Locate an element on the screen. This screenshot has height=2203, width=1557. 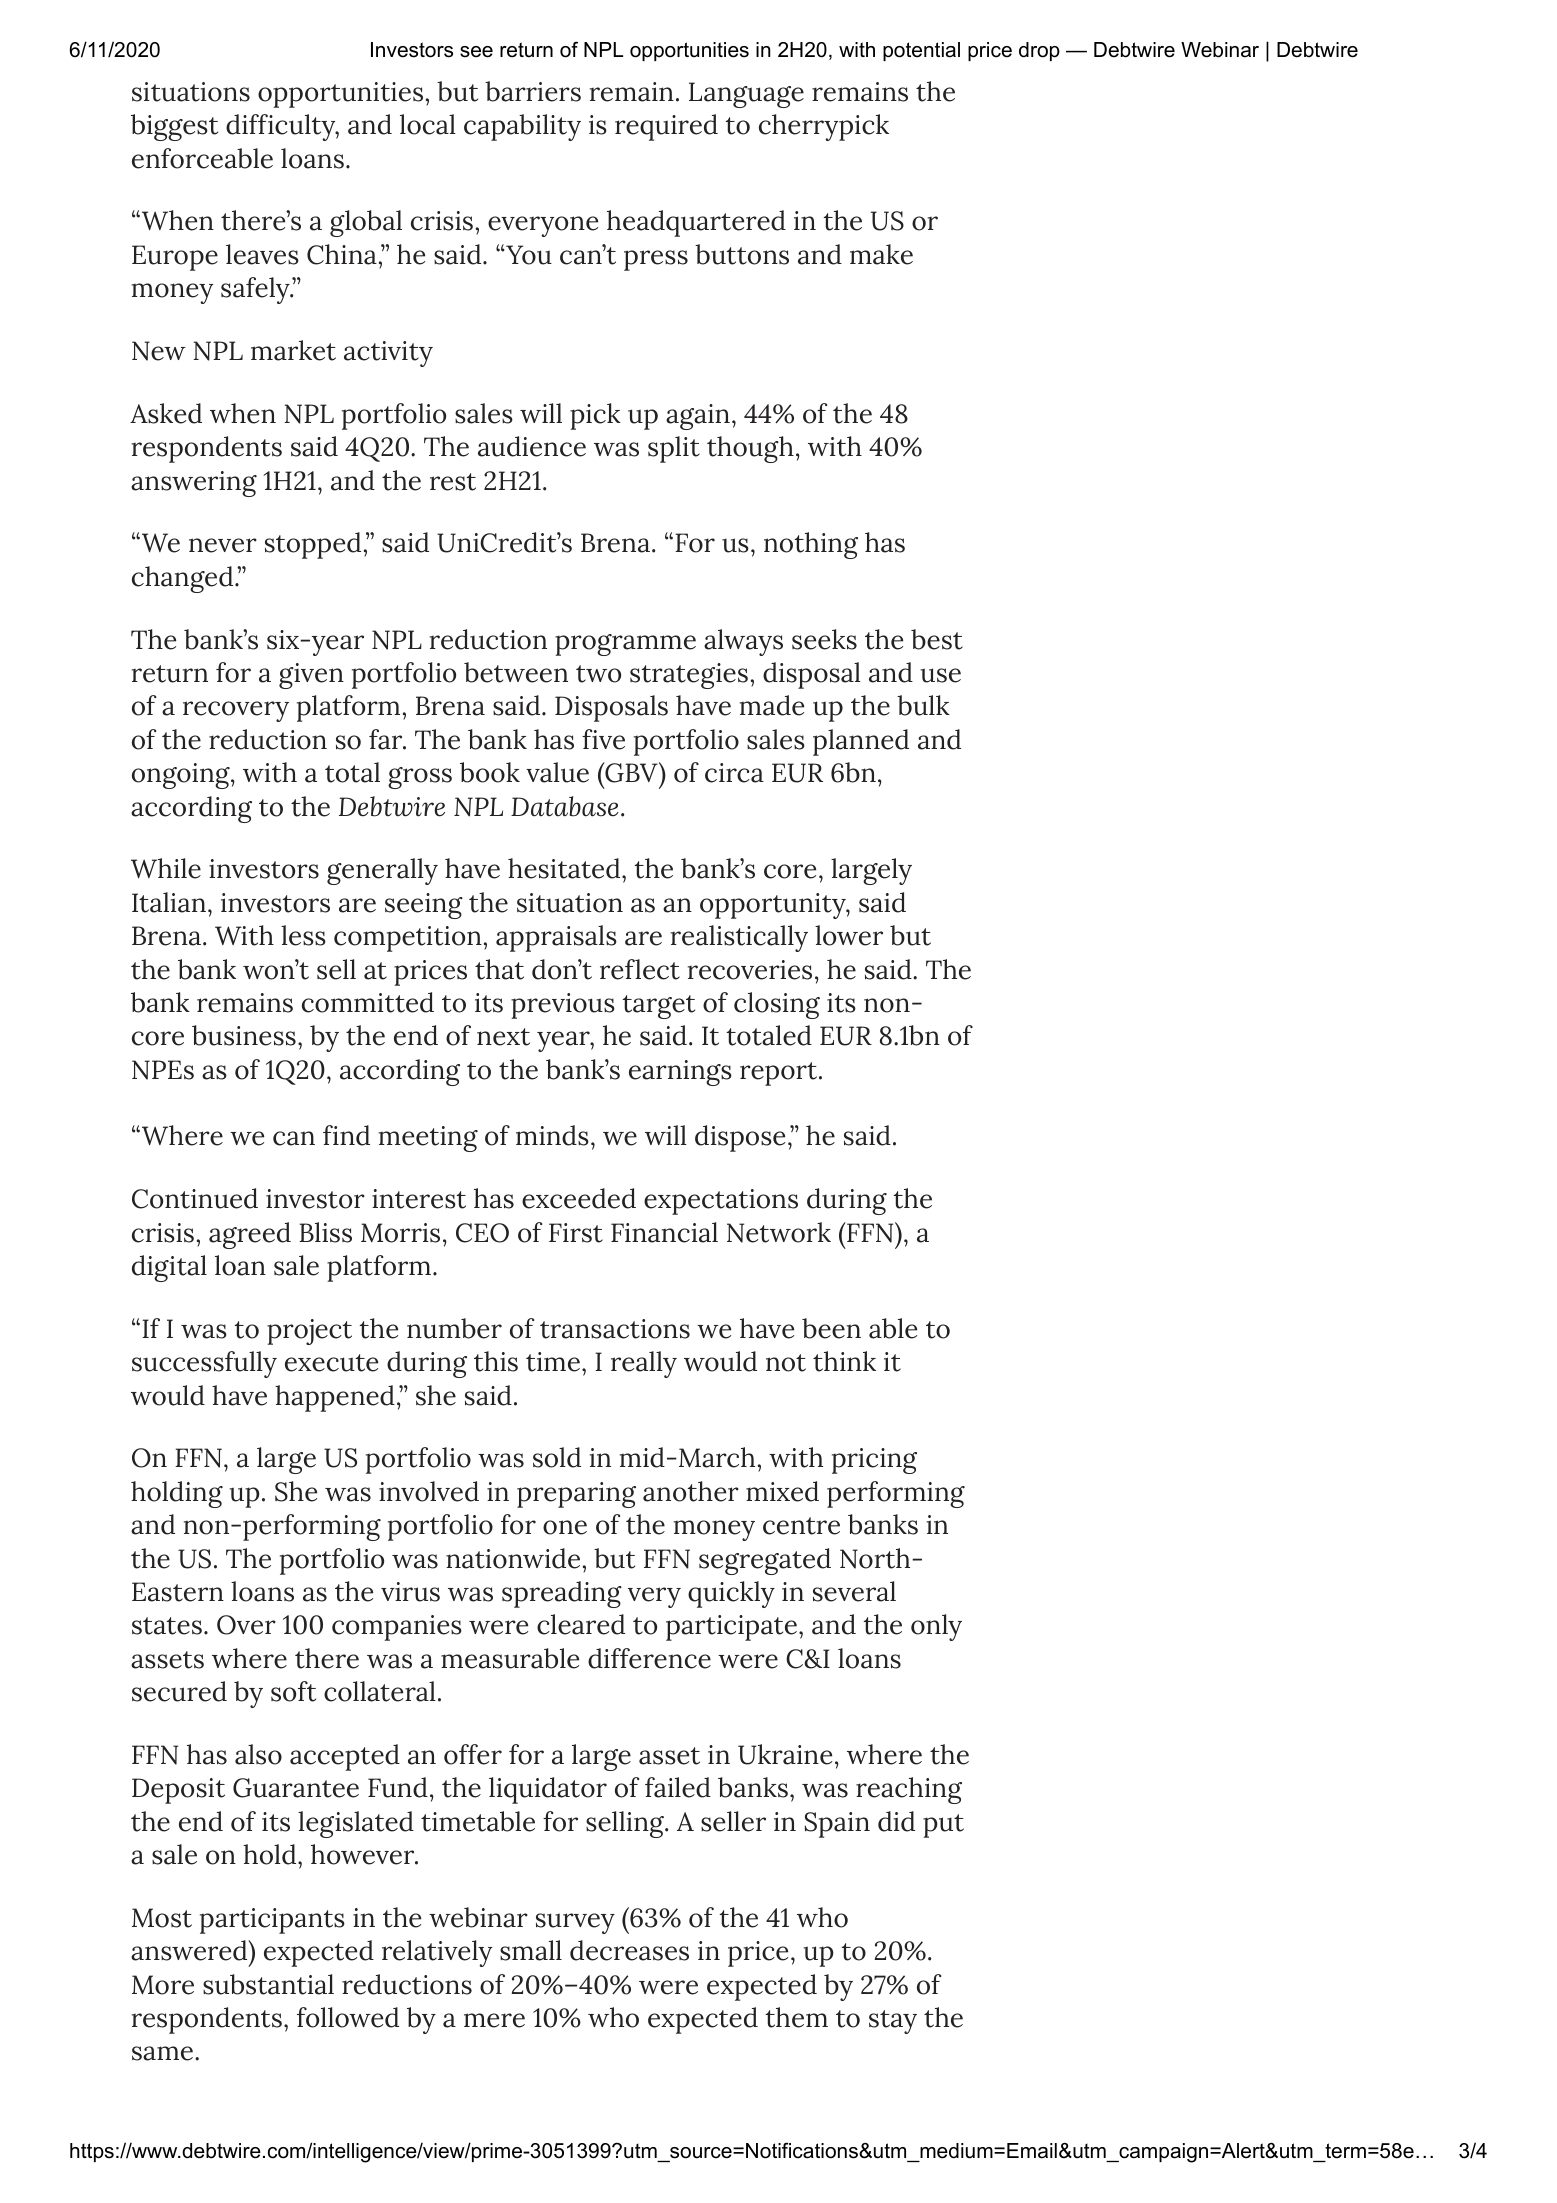
substantial is located at coordinates (268, 1984).
